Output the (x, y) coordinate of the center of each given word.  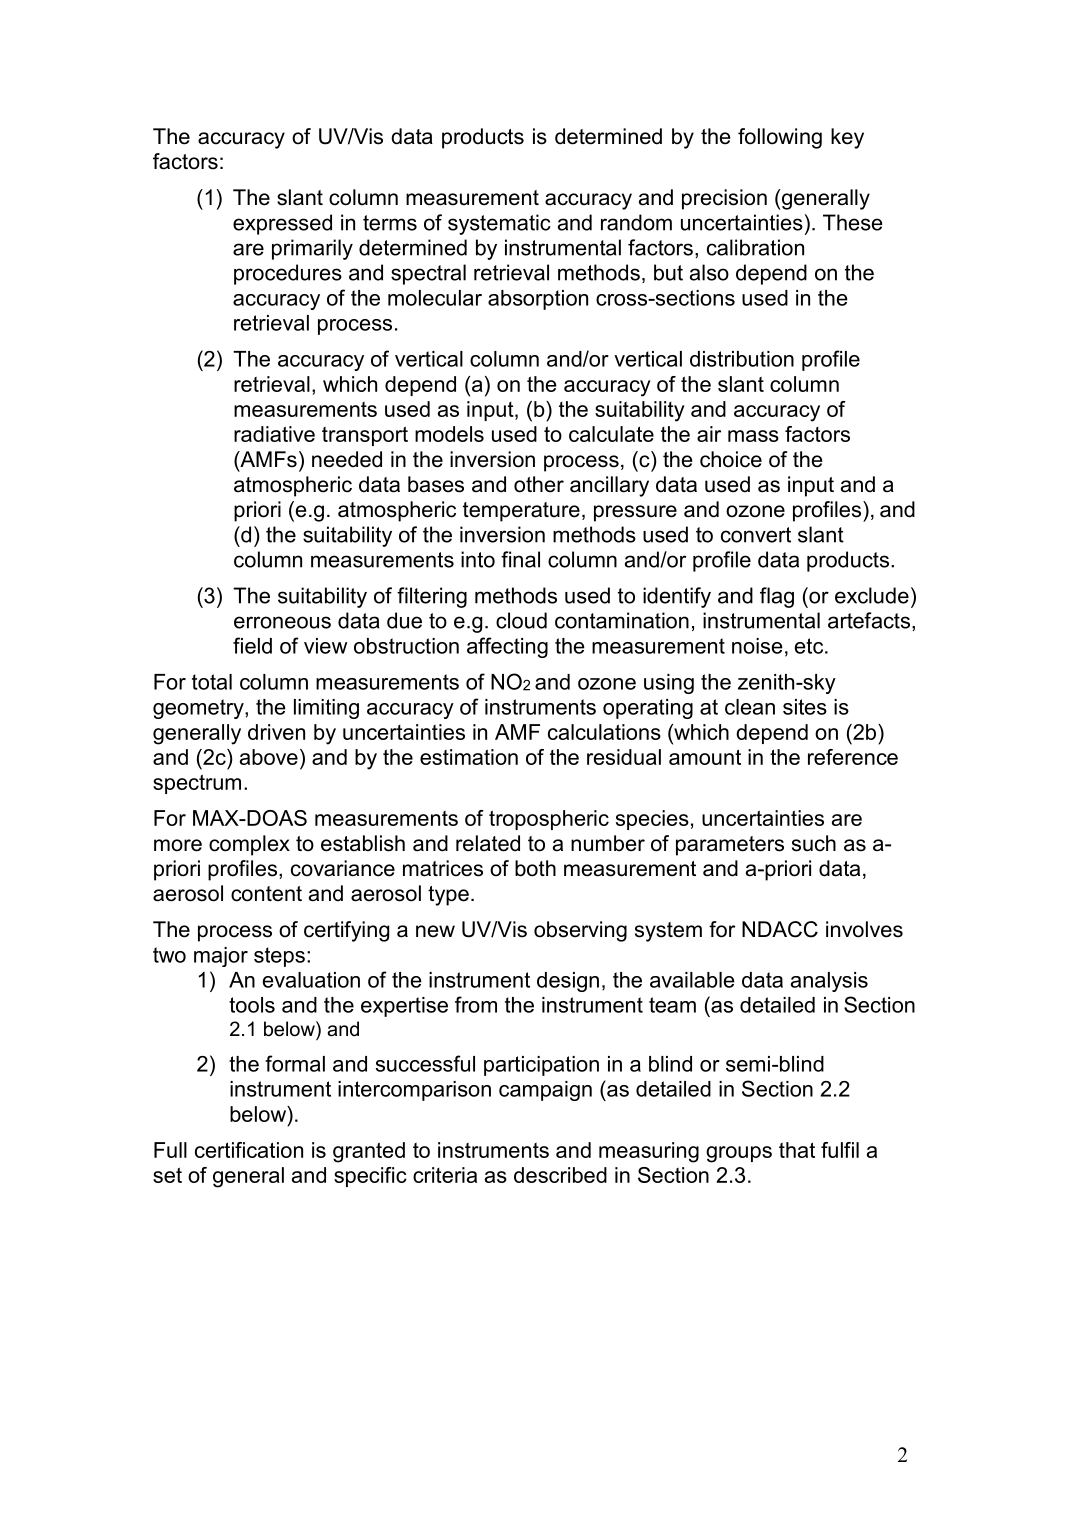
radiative (274, 434)
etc (810, 646)
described (560, 1175)
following (780, 138)
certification (249, 1150)
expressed (282, 224)
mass (753, 436)
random (636, 222)
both (535, 868)
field (252, 645)
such (814, 843)
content (266, 894)
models (449, 434)
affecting (507, 647)
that (797, 1150)
